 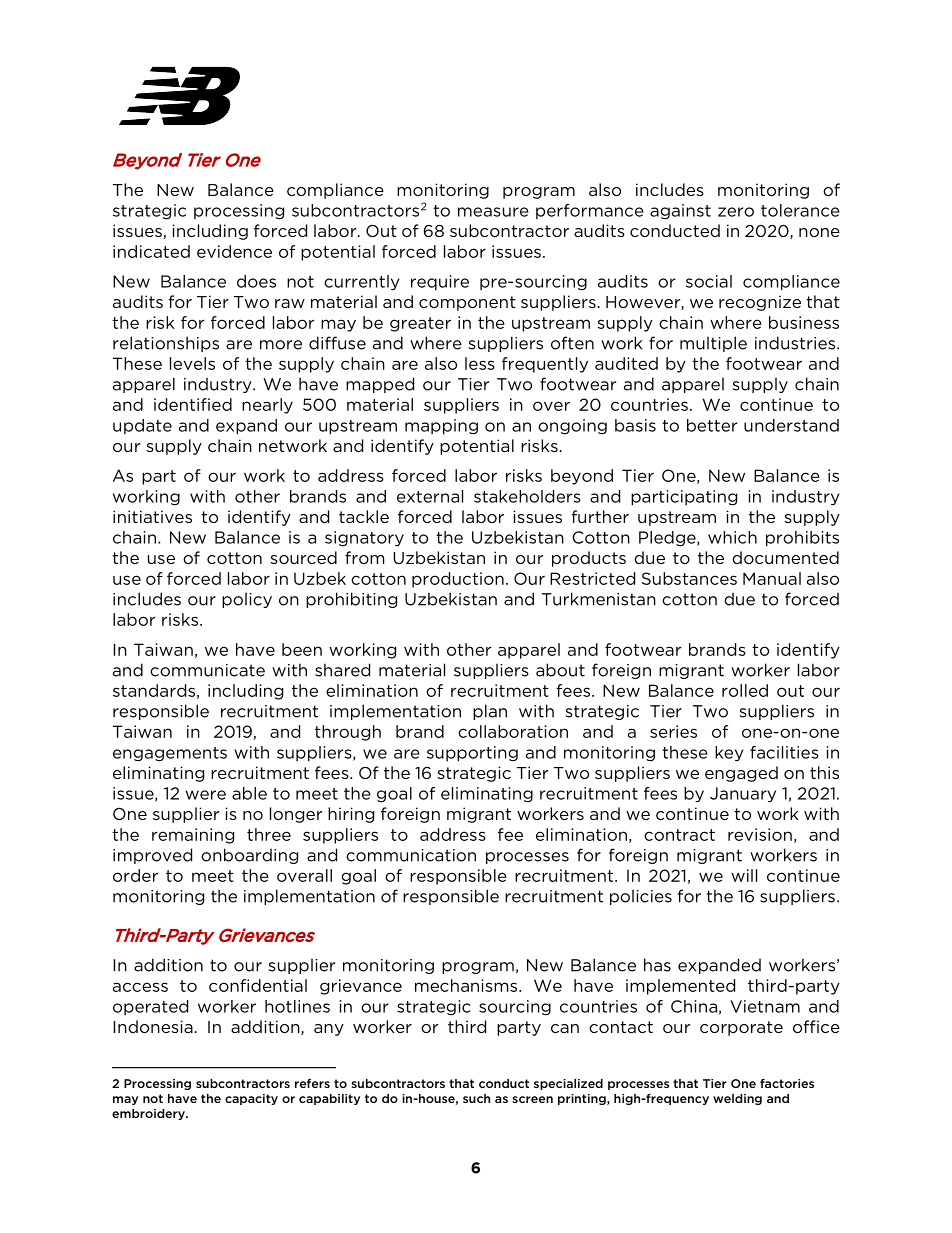 I want to click on better, so click(x=712, y=425).
